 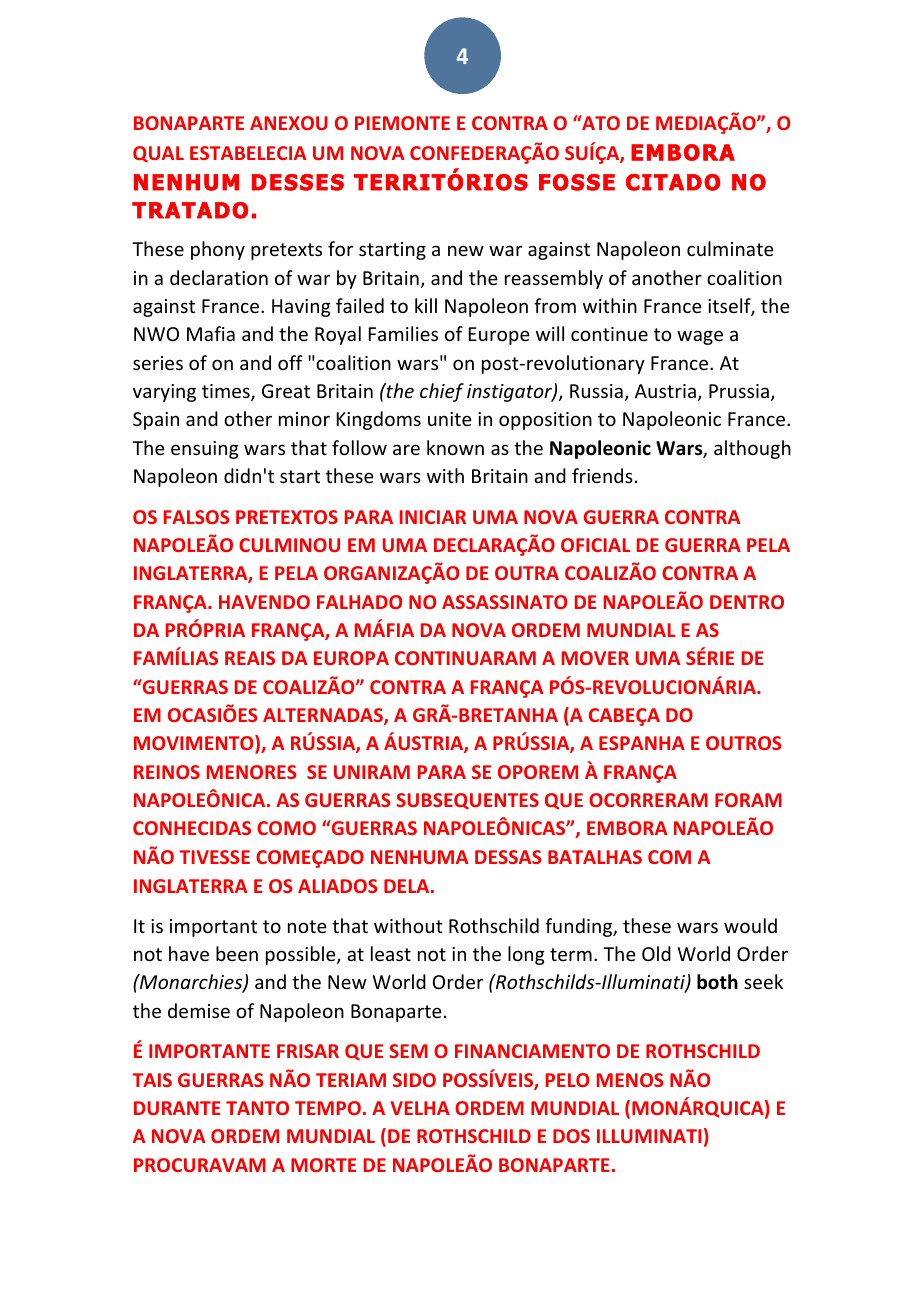 I want to click on QUAL, so click(x=158, y=154).
